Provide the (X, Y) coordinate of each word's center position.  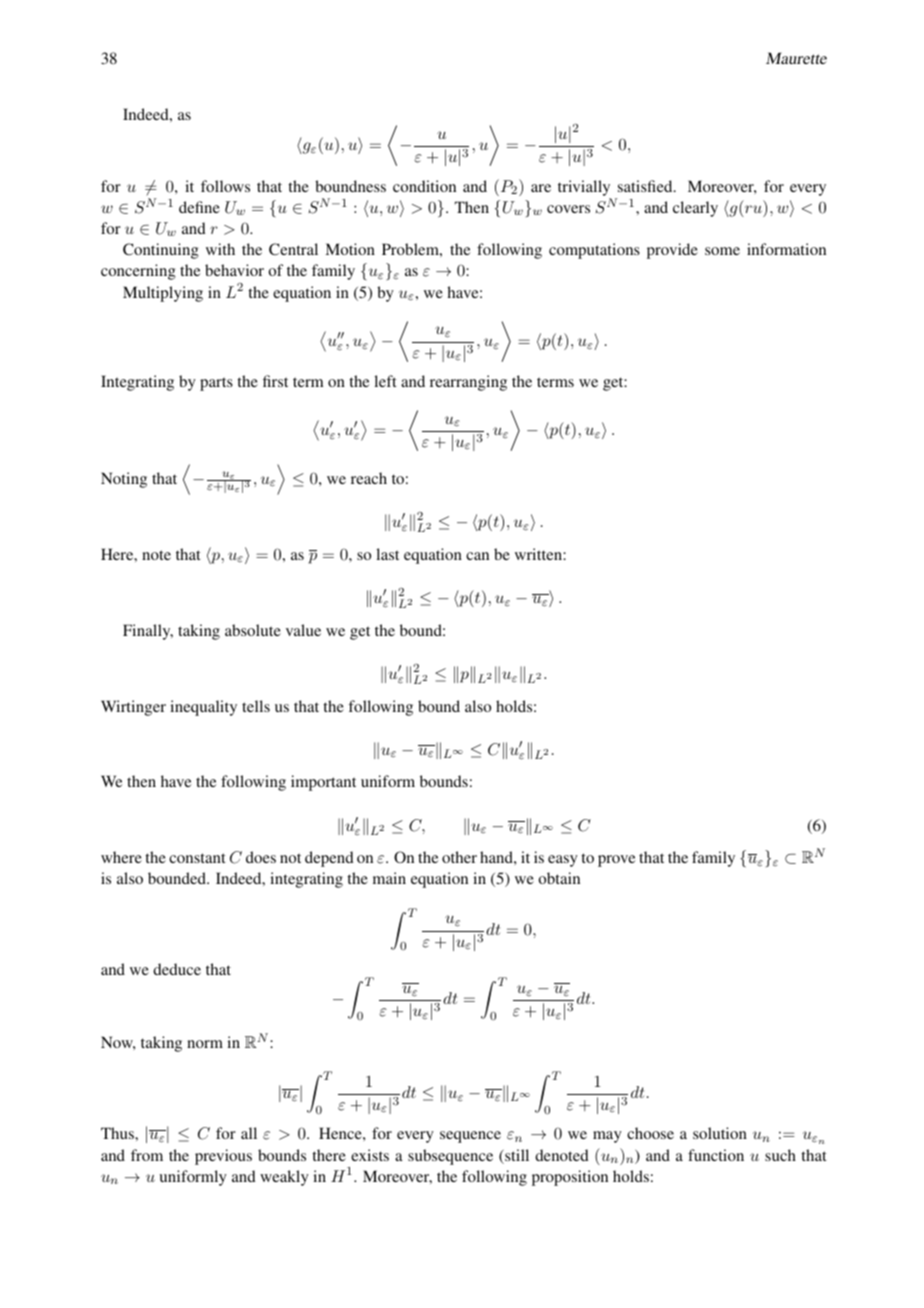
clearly (695, 209)
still (516, 1156)
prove (616, 861)
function (716, 1155)
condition (424, 186)
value (303, 630)
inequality (203, 708)
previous (223, 1157)
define (199, 207)
